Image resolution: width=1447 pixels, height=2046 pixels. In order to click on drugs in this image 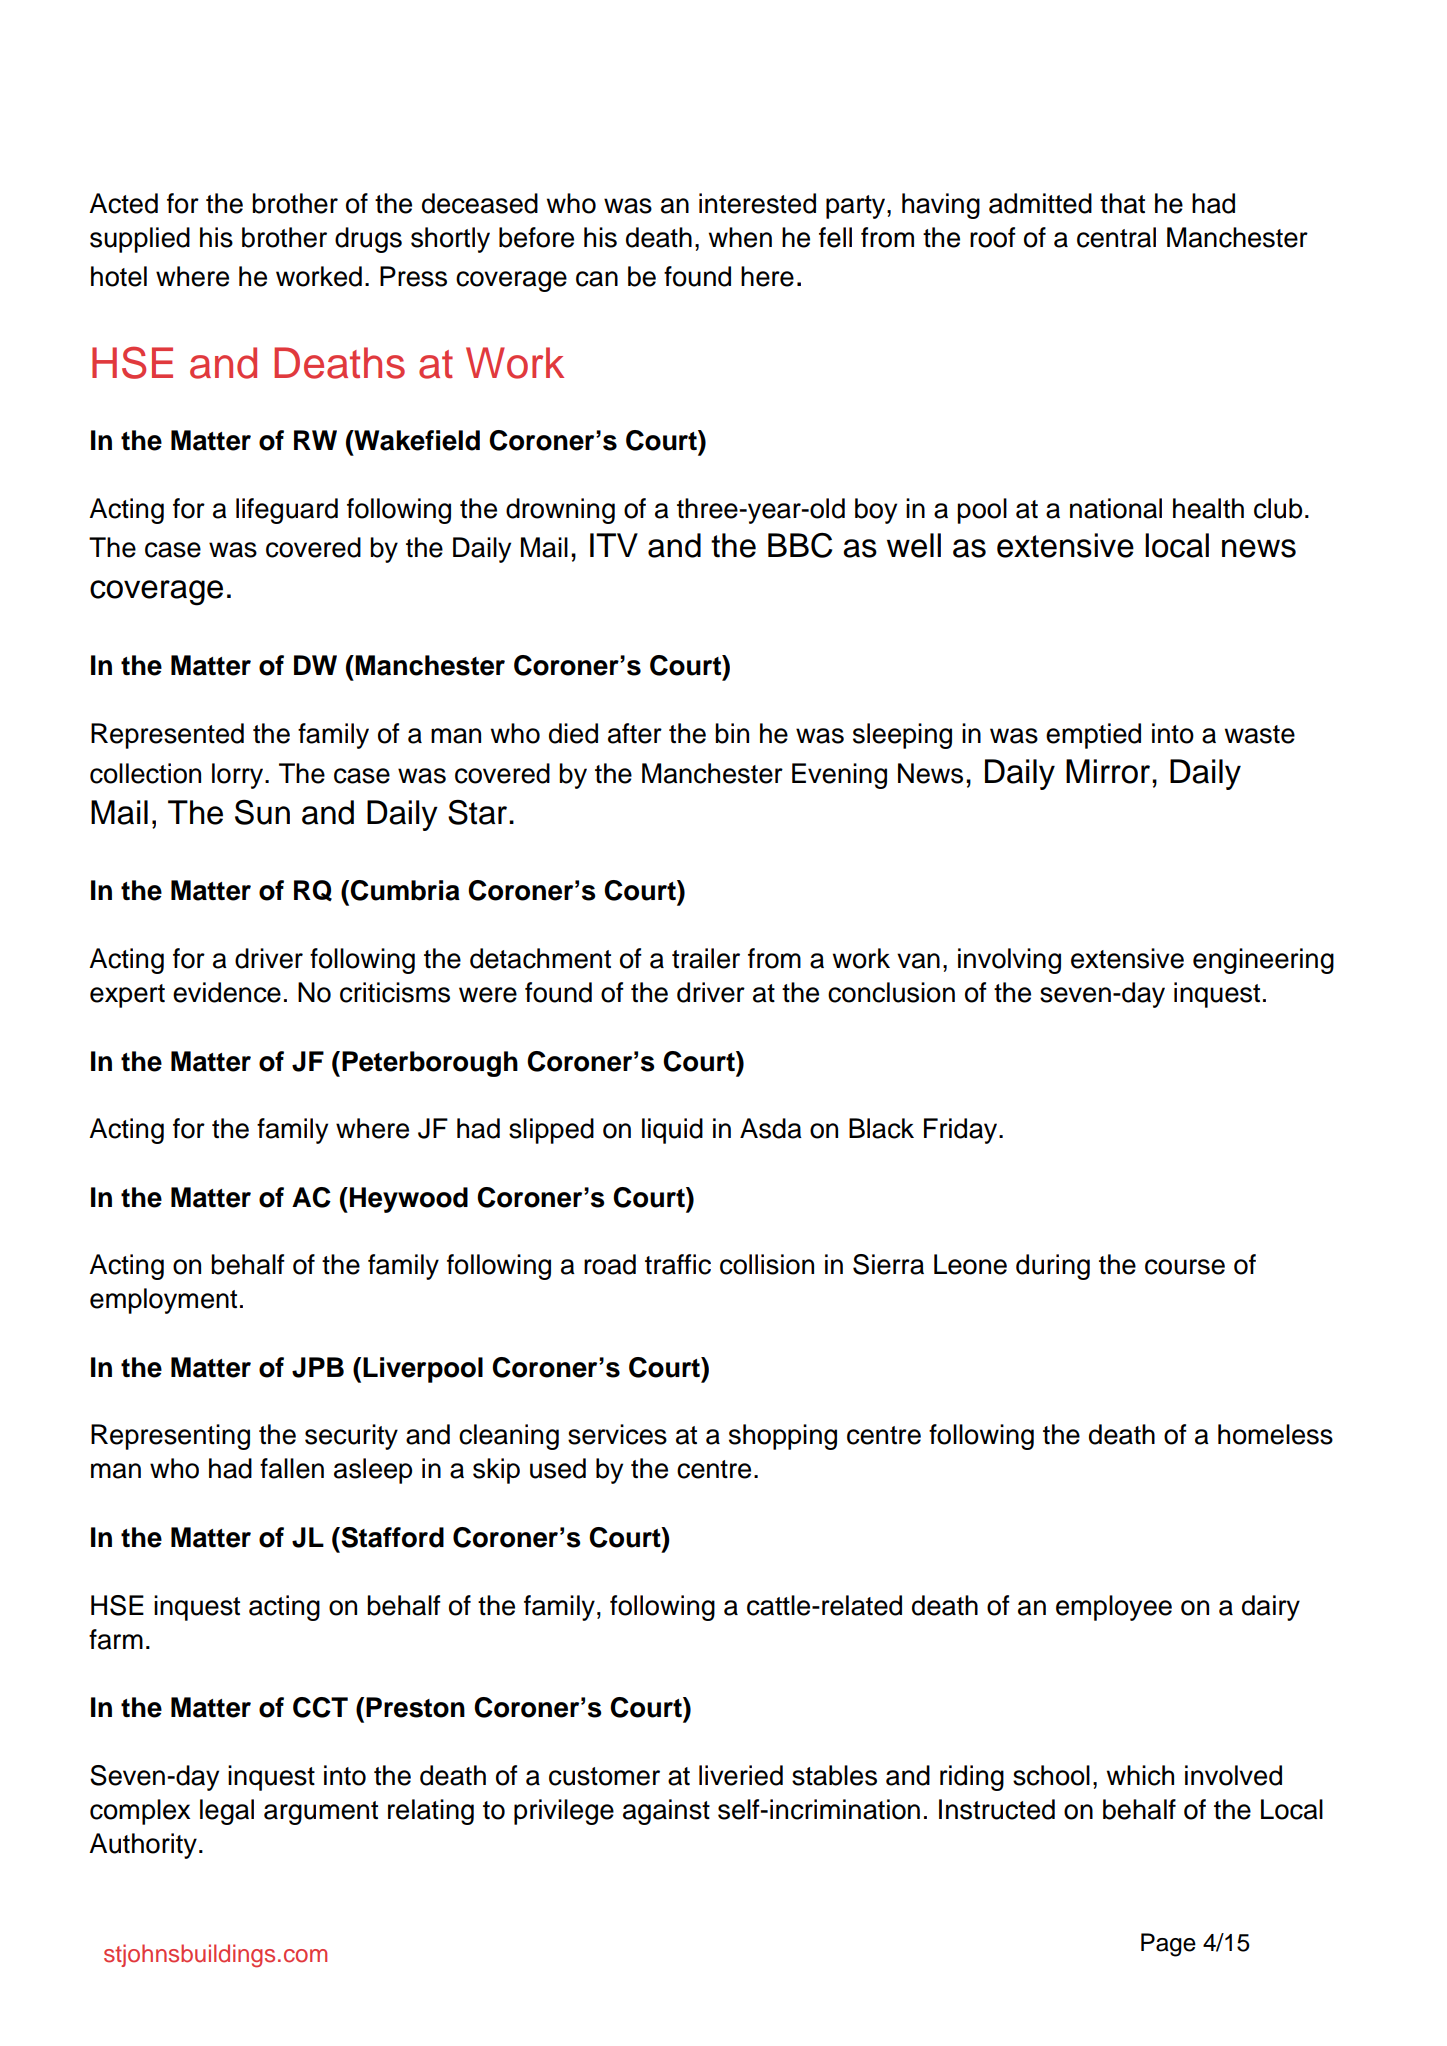, I will do `click(368, 240)`.
